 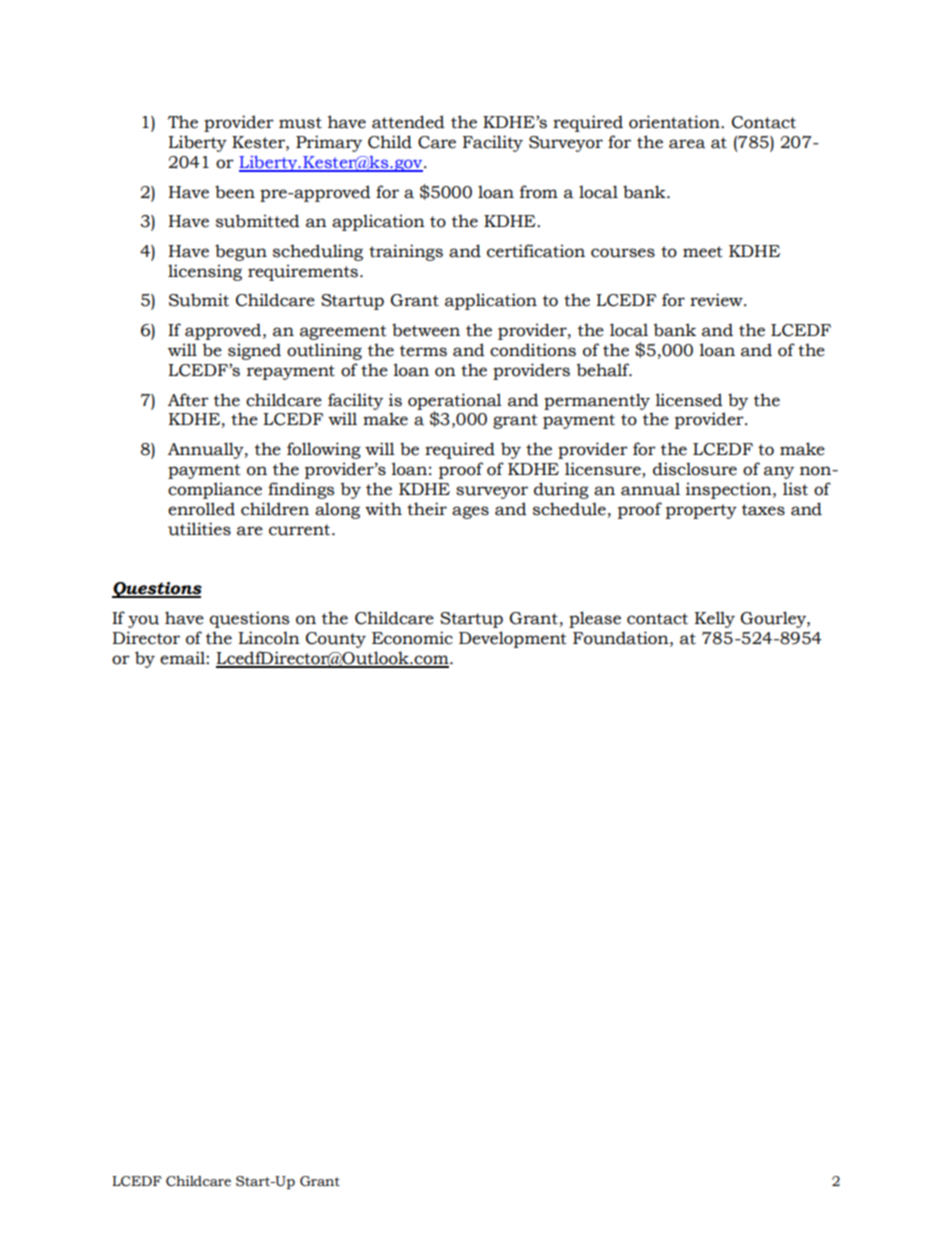 I want to click on ages, so click(x=470, y=512).
